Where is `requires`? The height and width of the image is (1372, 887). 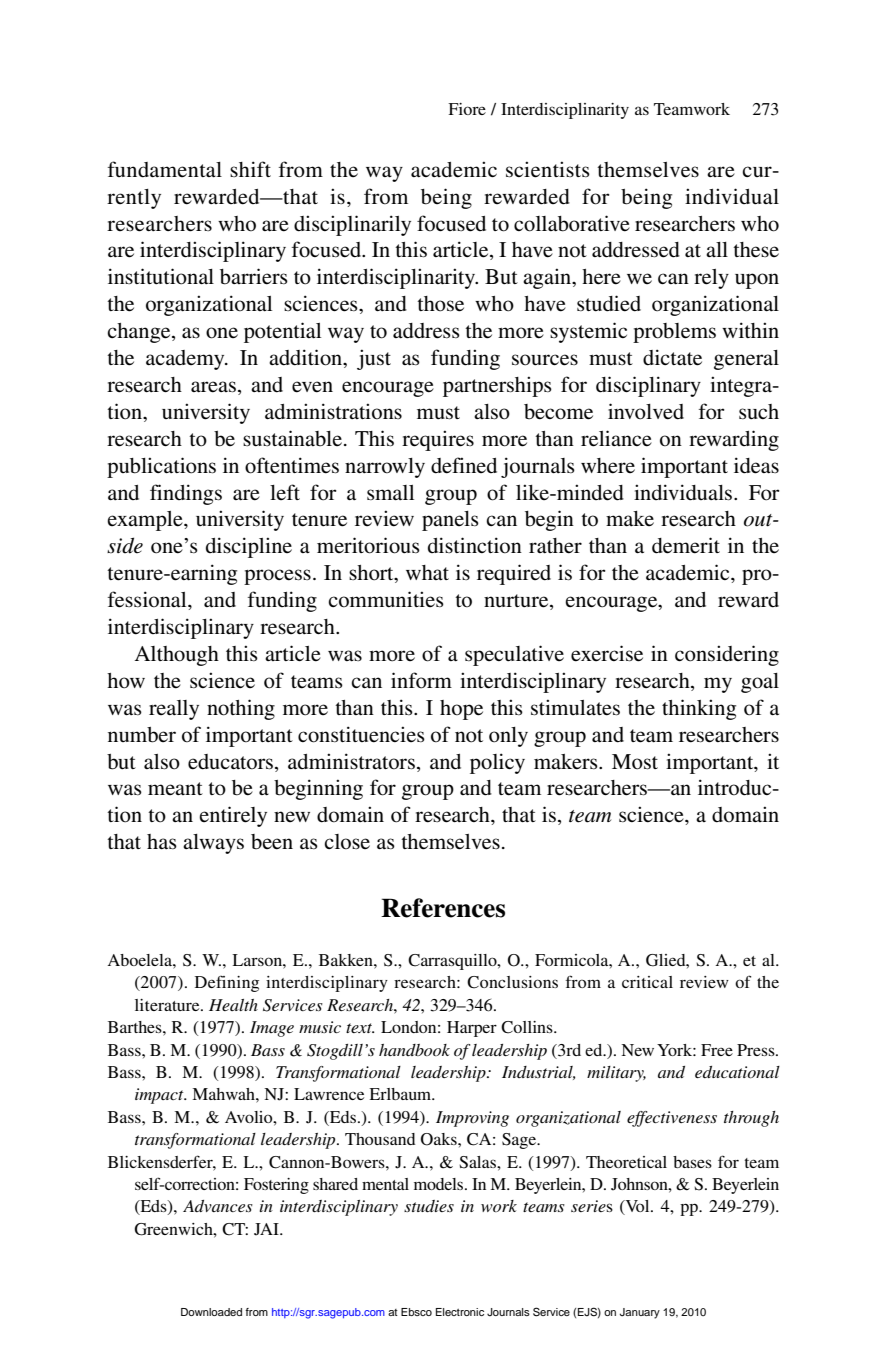
requires is located at coordinates (438, 440).
